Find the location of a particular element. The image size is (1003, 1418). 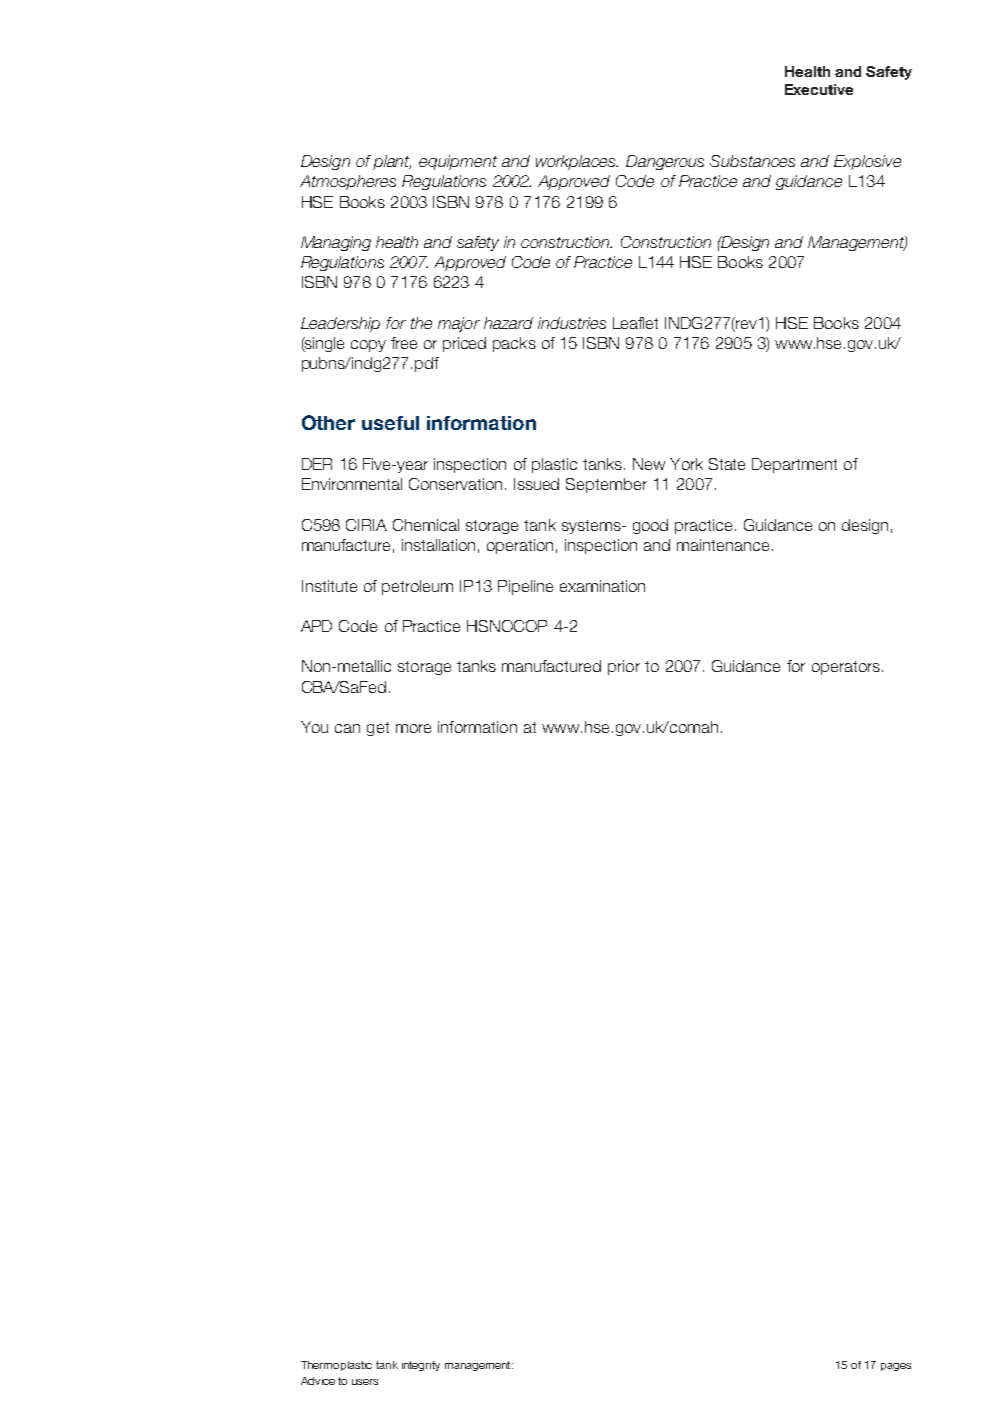

Chemical is located at coordinates (426, 525).
